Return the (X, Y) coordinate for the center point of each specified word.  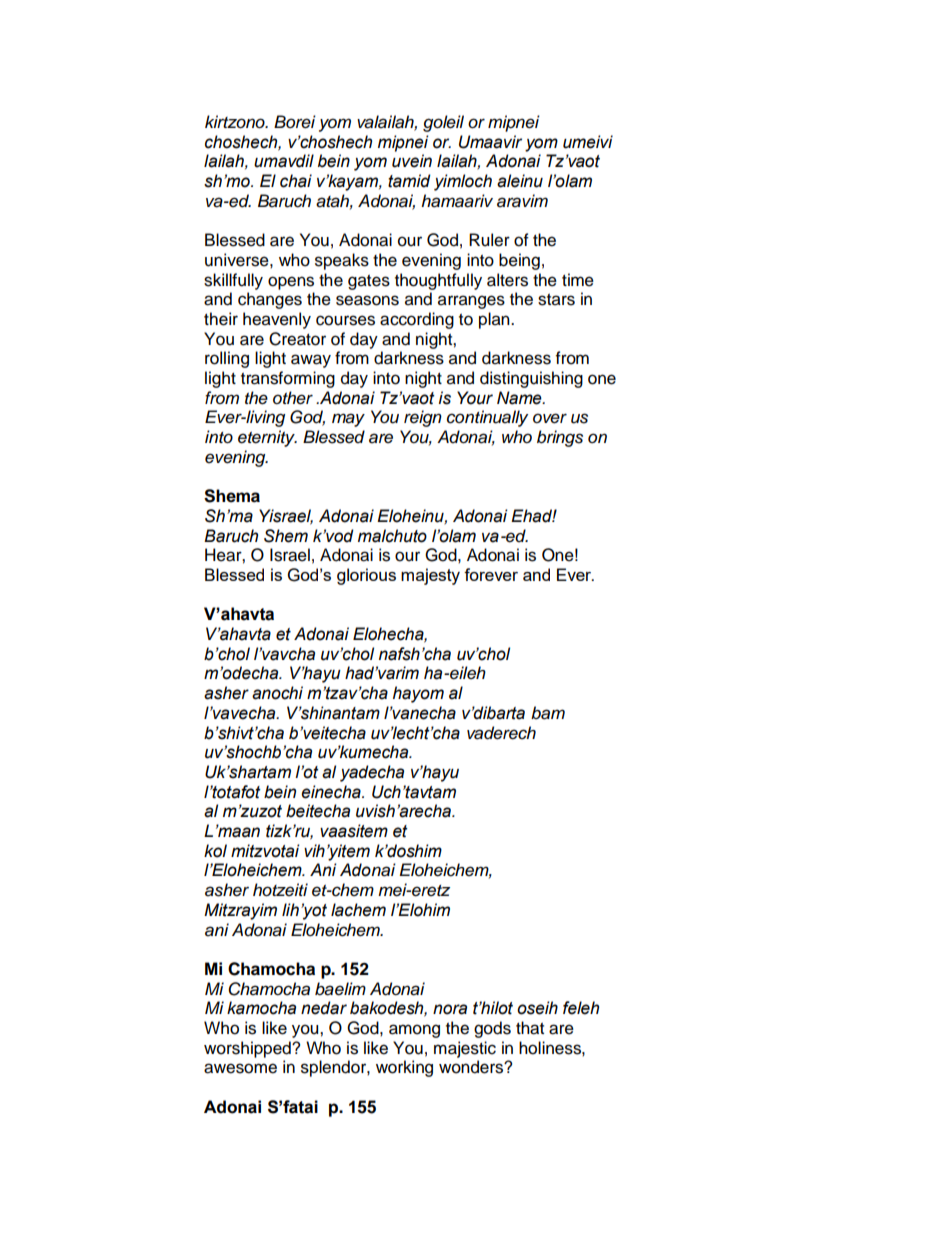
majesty (430, 576)
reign (423, 418)
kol (215, 851)
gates (369, 282)
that (530, 1028)
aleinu (520, 181)
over (550, 418)
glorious (366, 576)
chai (296, 181)
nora (450, 1009)
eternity (267, 438)
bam (548, 713)
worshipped (248, 1049)
